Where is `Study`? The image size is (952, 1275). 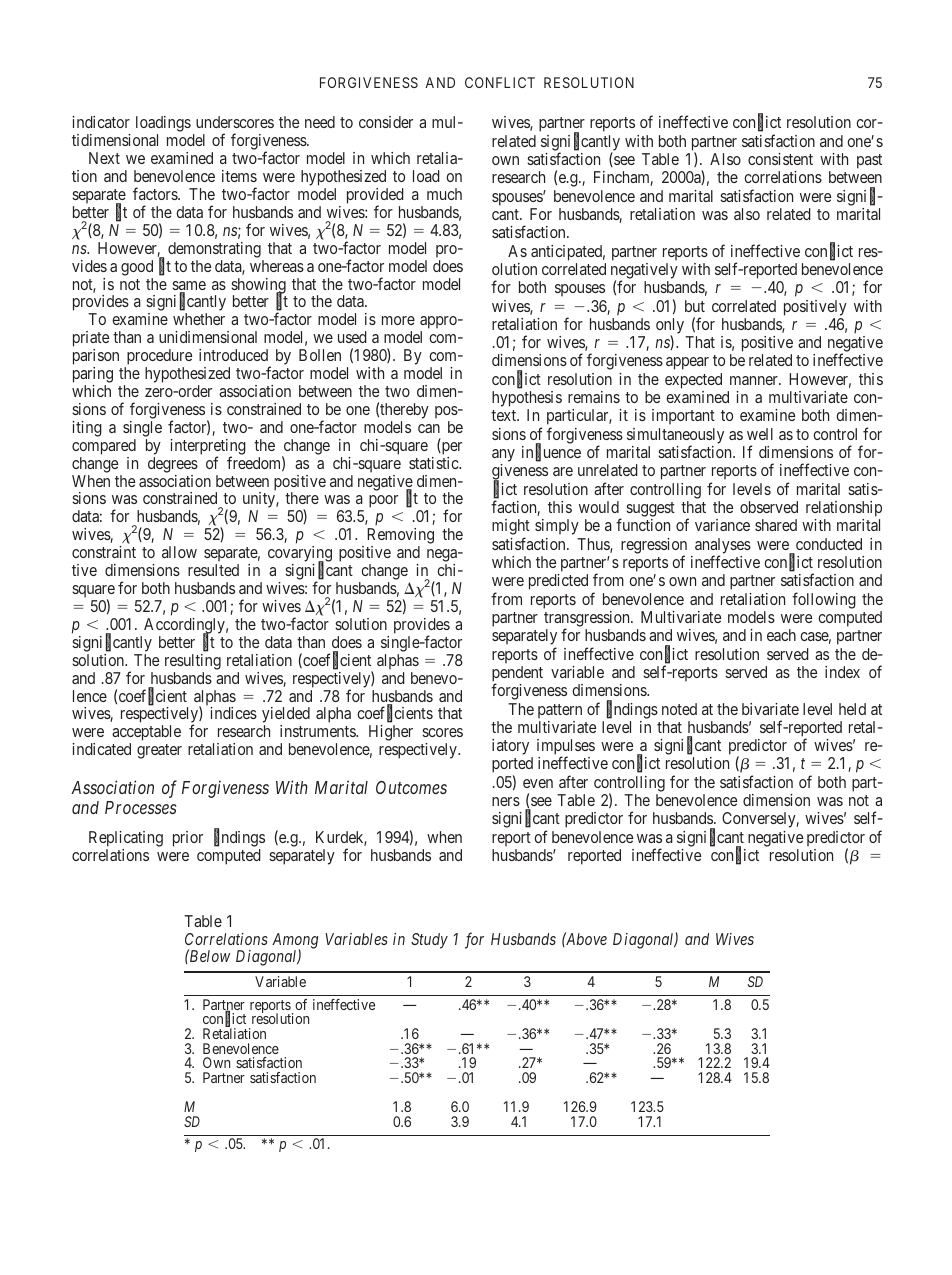
Study is located at coordinates (429, 941).
